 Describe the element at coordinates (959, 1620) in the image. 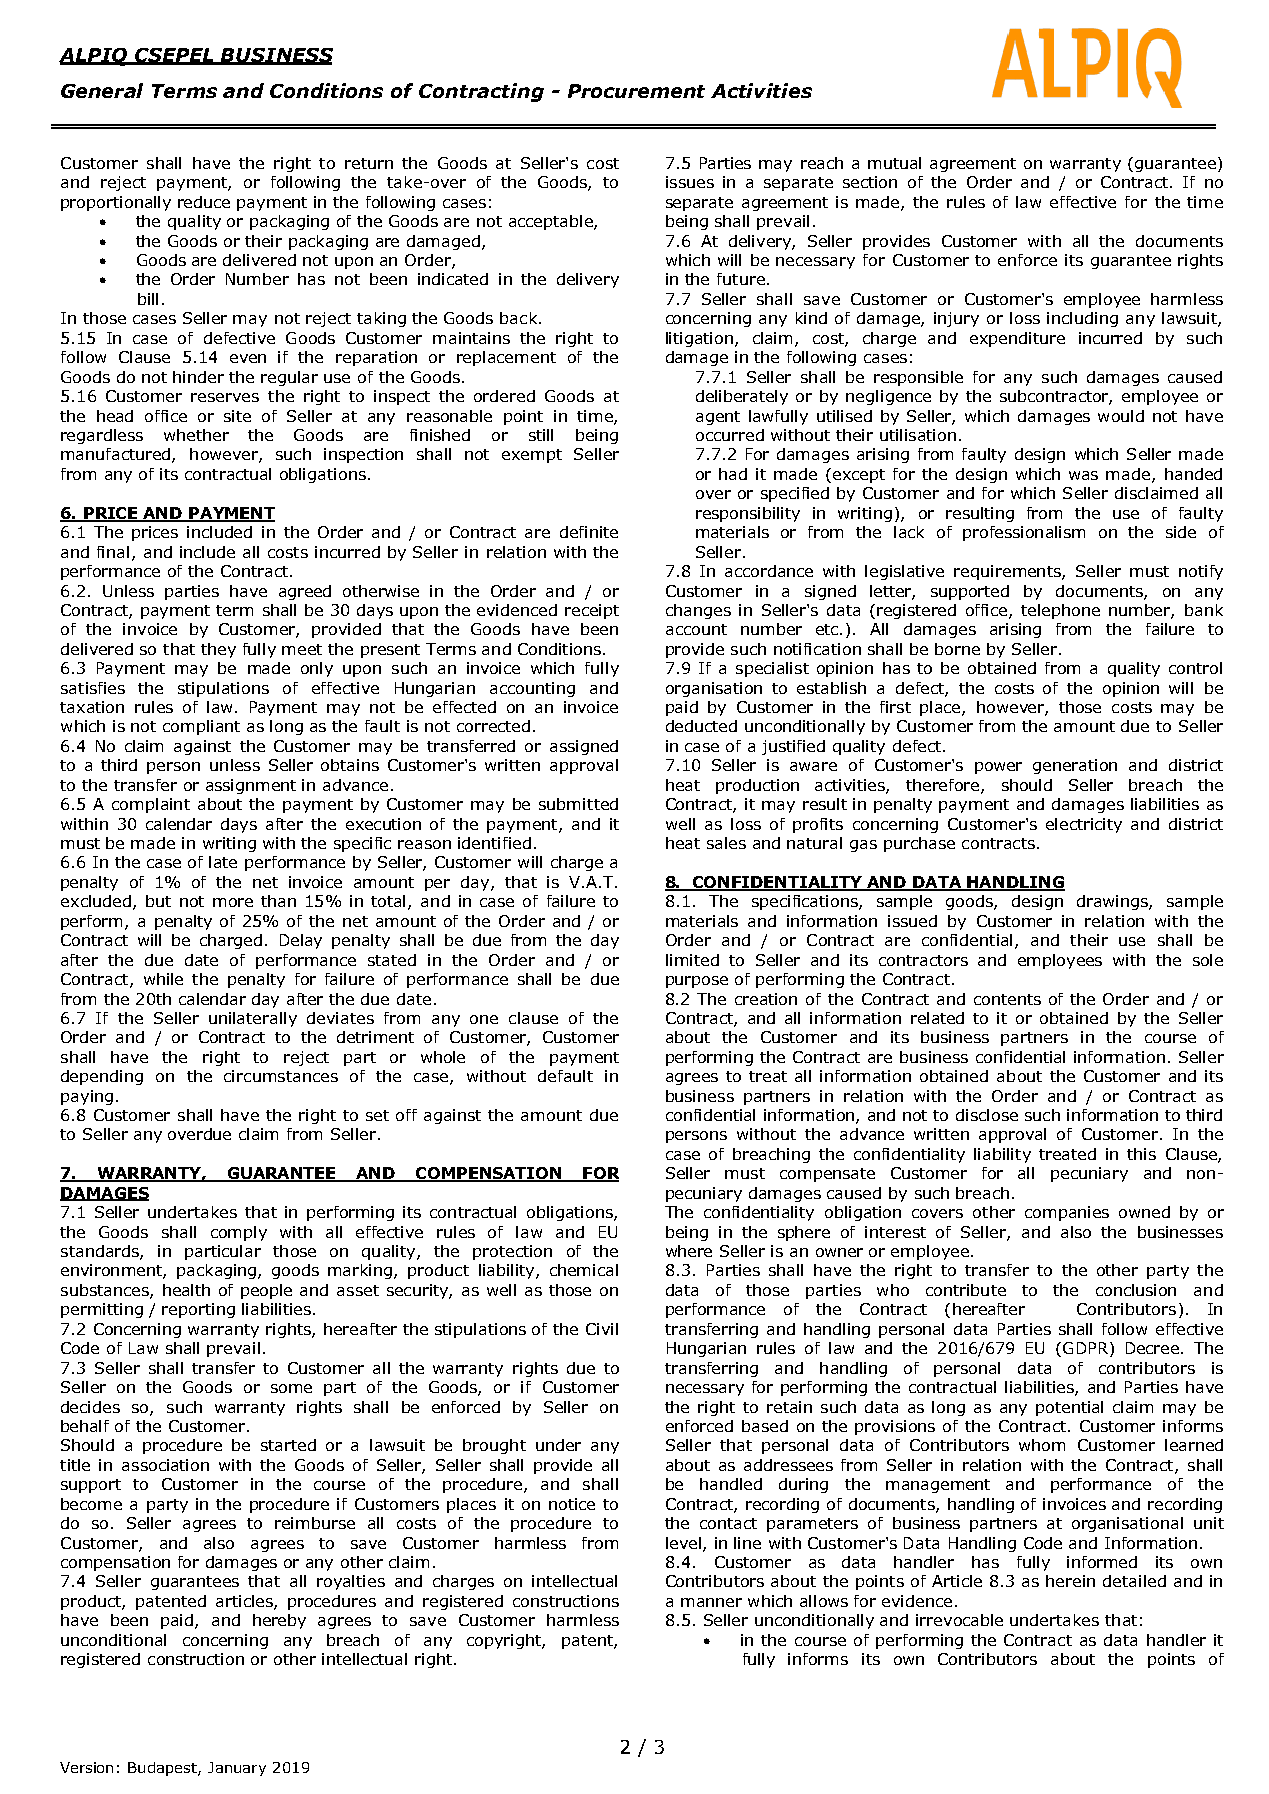

I see `irrevocable` at that location.
